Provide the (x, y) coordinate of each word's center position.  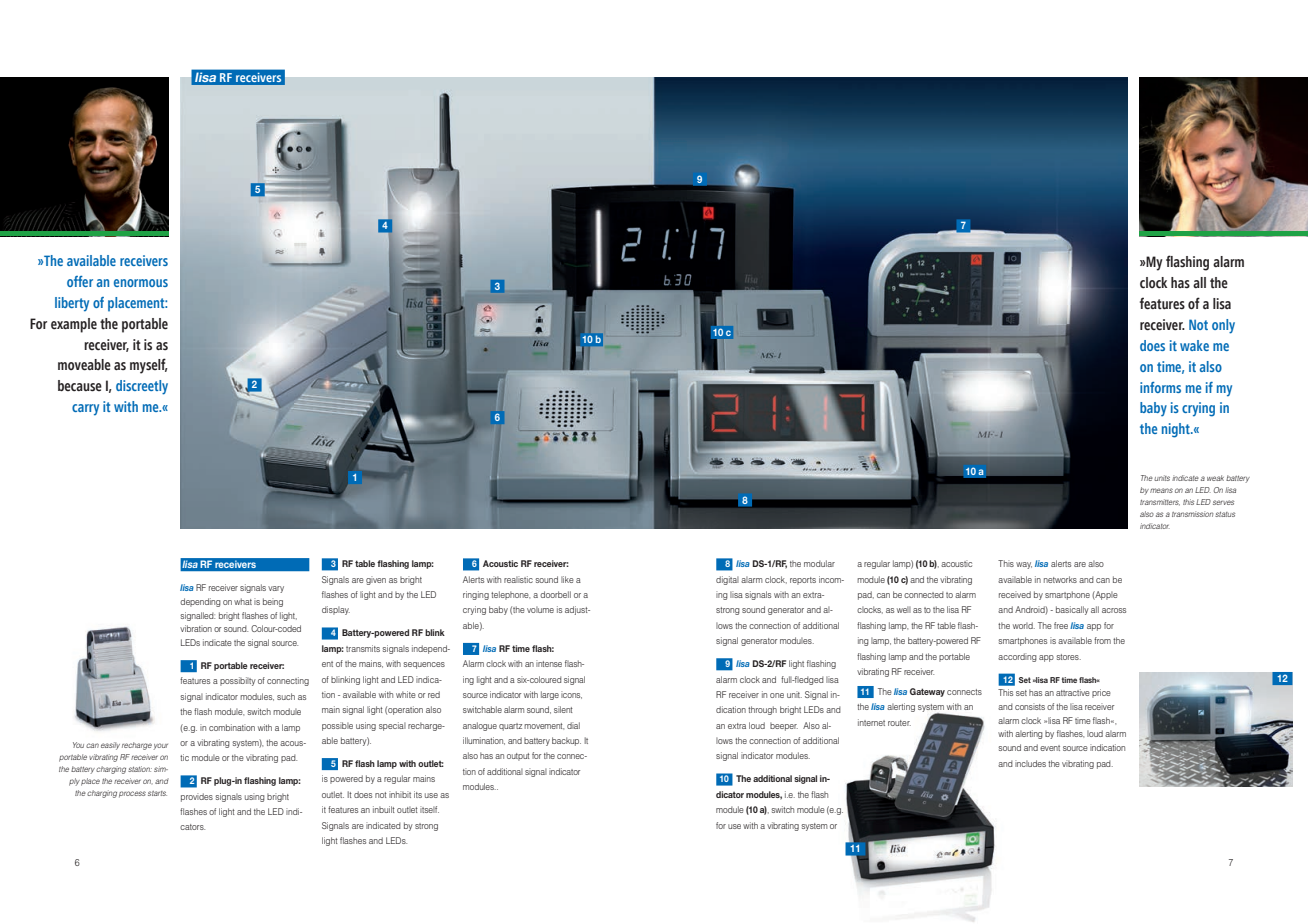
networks (1060, 579)
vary (276, 589)
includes (1030, 763)
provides (197, 797)
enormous (141, 283)
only (1223, 326)
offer (80, 281)
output (518, 757)
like (567, 579)
